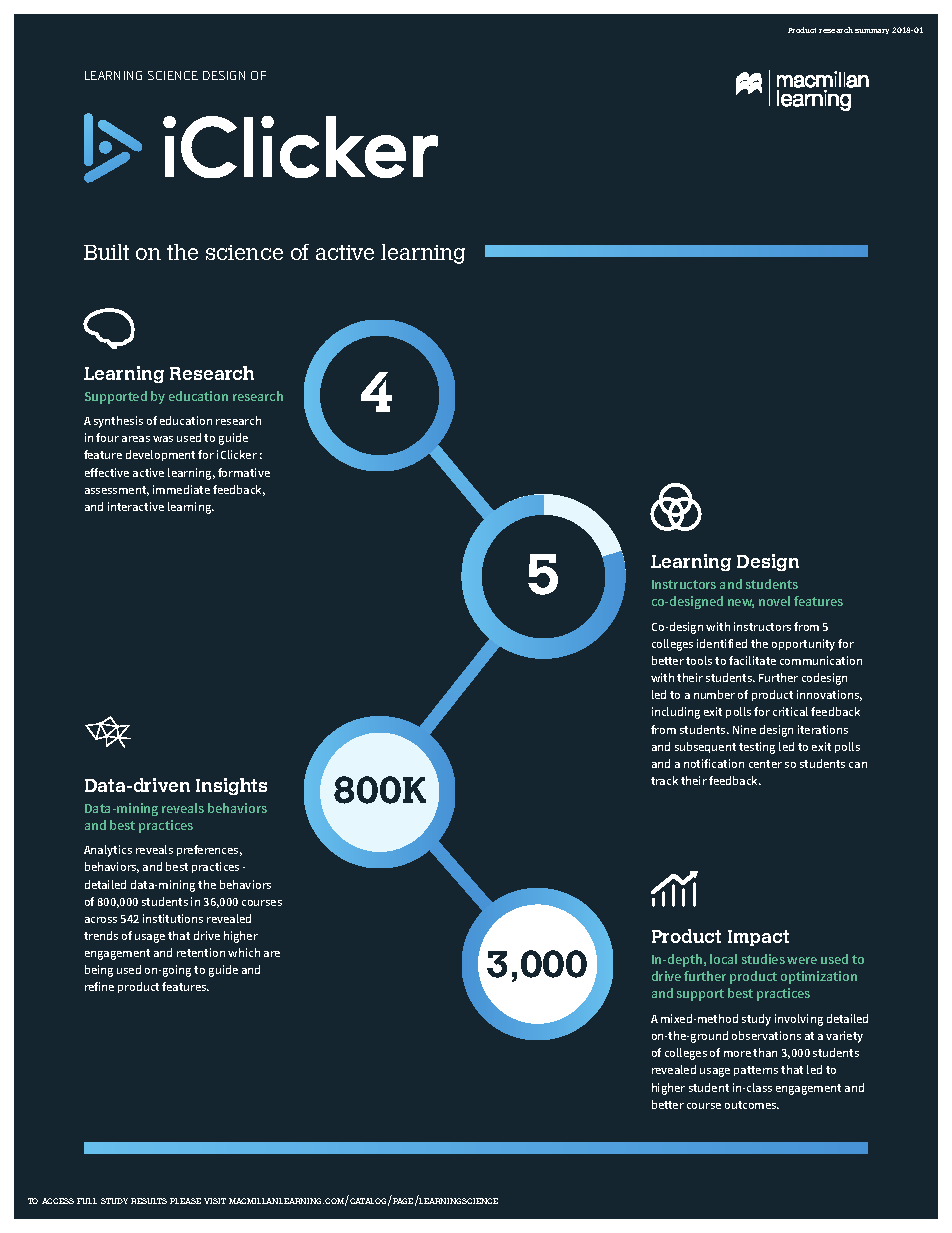  Describe the element at coordinates (244, 472) in the screenshot. I see `formative` at that location.
